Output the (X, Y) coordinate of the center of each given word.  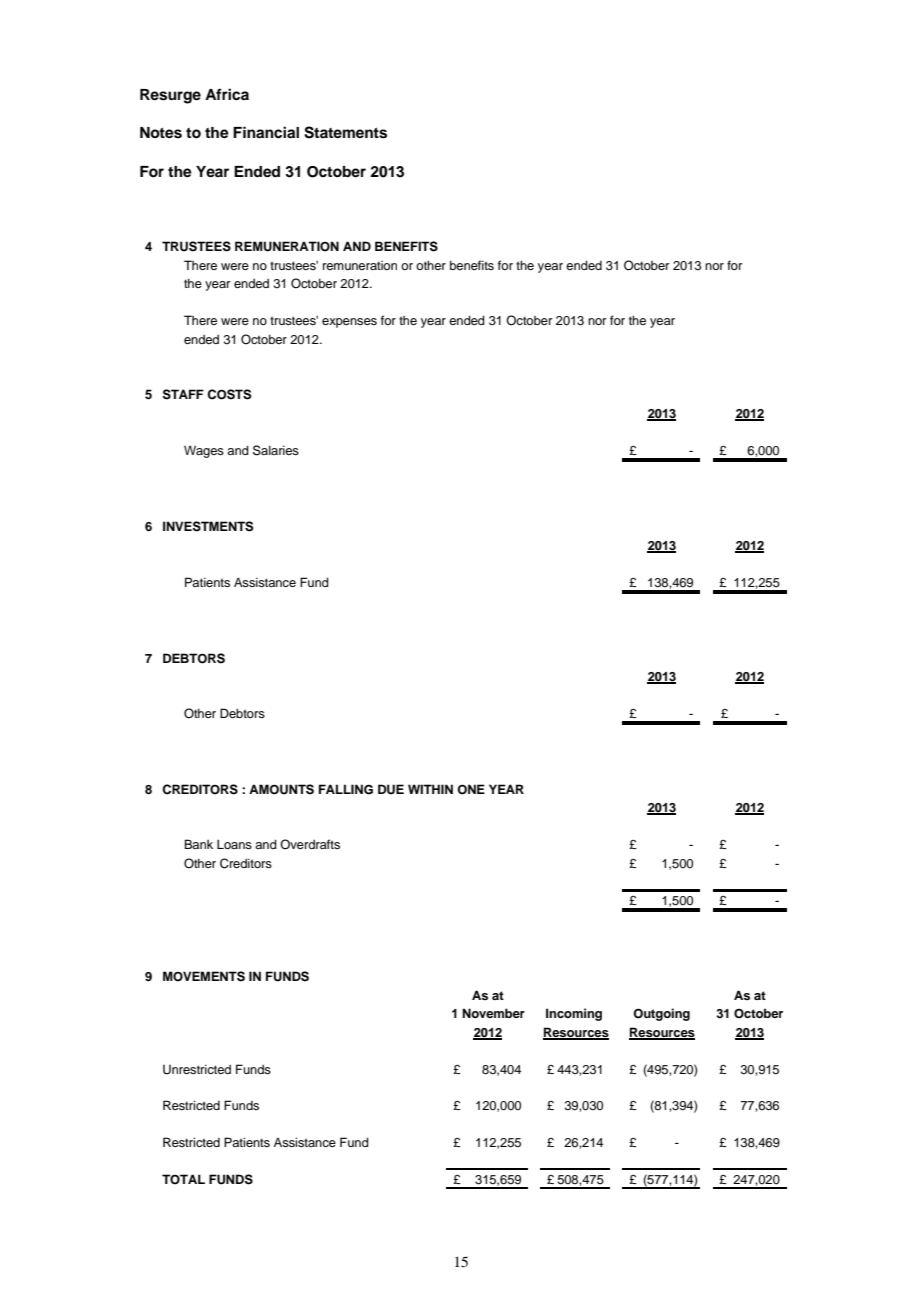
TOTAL (183, 1179)
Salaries (276, 450)
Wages (204, 451)
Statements (345, 132)
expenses (349, 323)
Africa (227, 94)
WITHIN (430, 789)
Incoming (574, 1014)
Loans (234, 844)
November (493, 1013)
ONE (471, 789)
